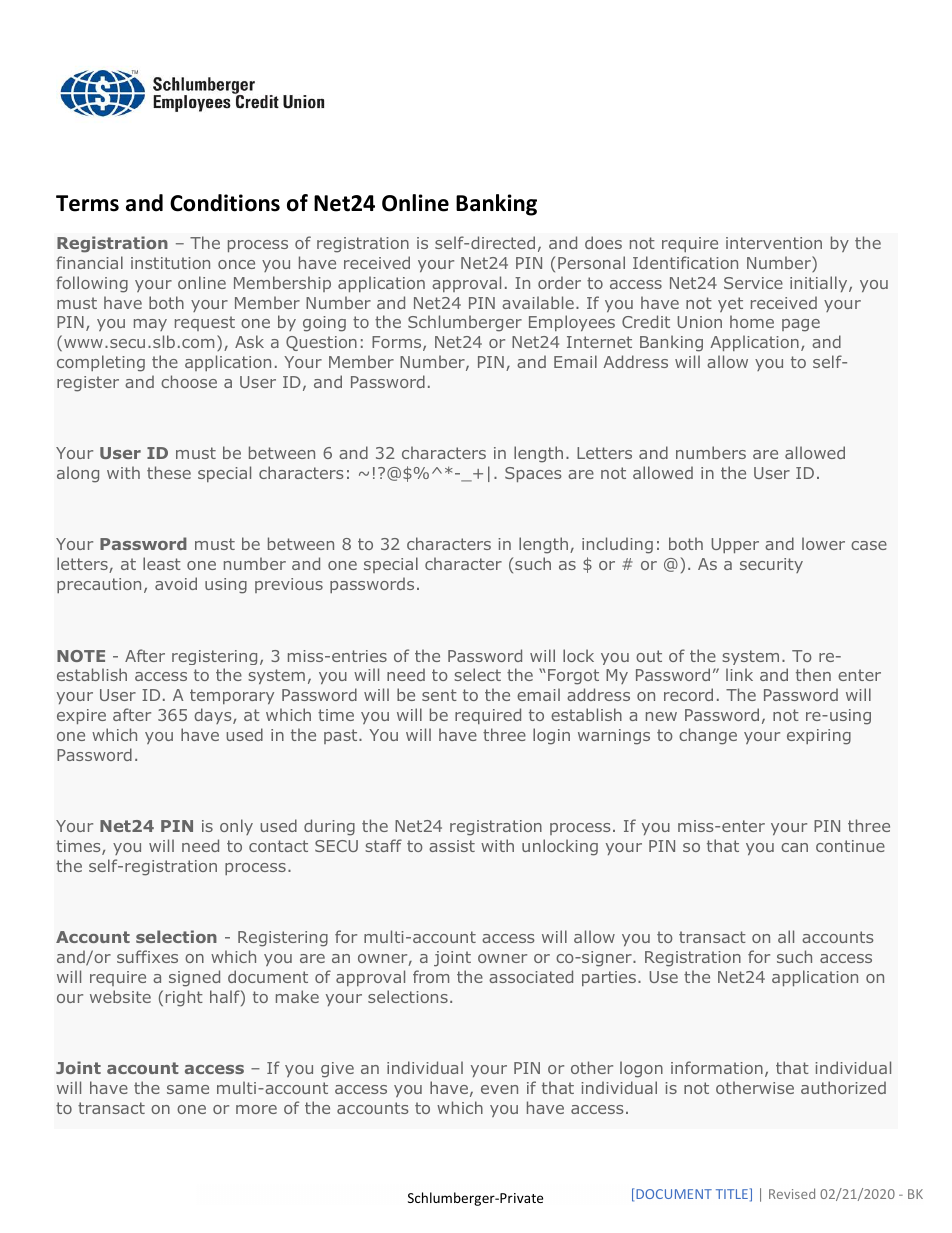  What do you see at coordinates (439, 695) in the page?
I see `sent` at bounding box center [439, 695].
